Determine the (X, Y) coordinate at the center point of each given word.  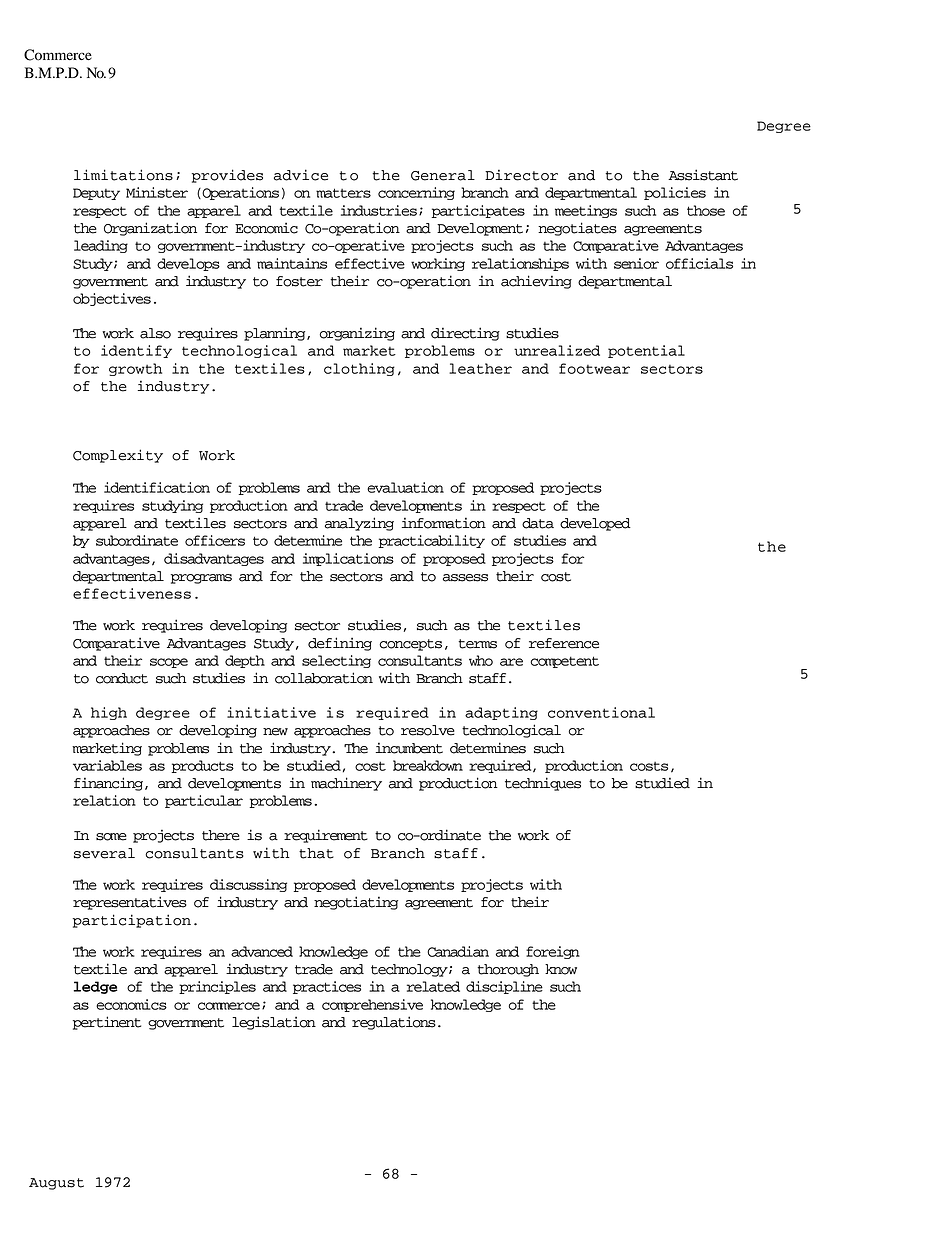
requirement (326, 836)
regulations (394, 1023)
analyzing (359, 524)
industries (379, 210)
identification (157, 487)
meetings (586, 211)
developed (595, 524)
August (56, 1184)
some (111, 837)
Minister (157, 192)
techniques (543, 784)
